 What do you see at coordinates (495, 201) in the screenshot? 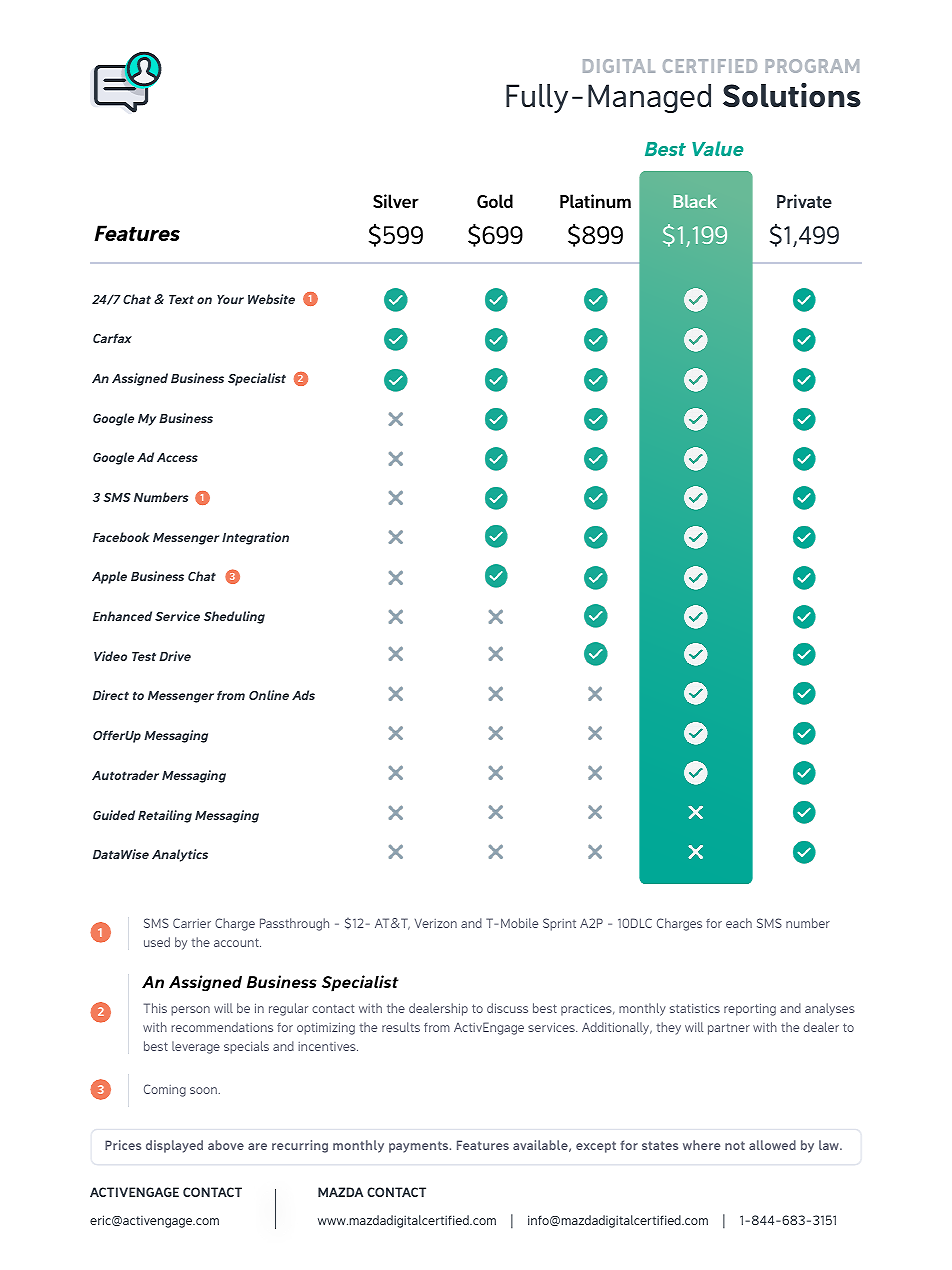
I see `Gold` at bounding box center [495, 201].
